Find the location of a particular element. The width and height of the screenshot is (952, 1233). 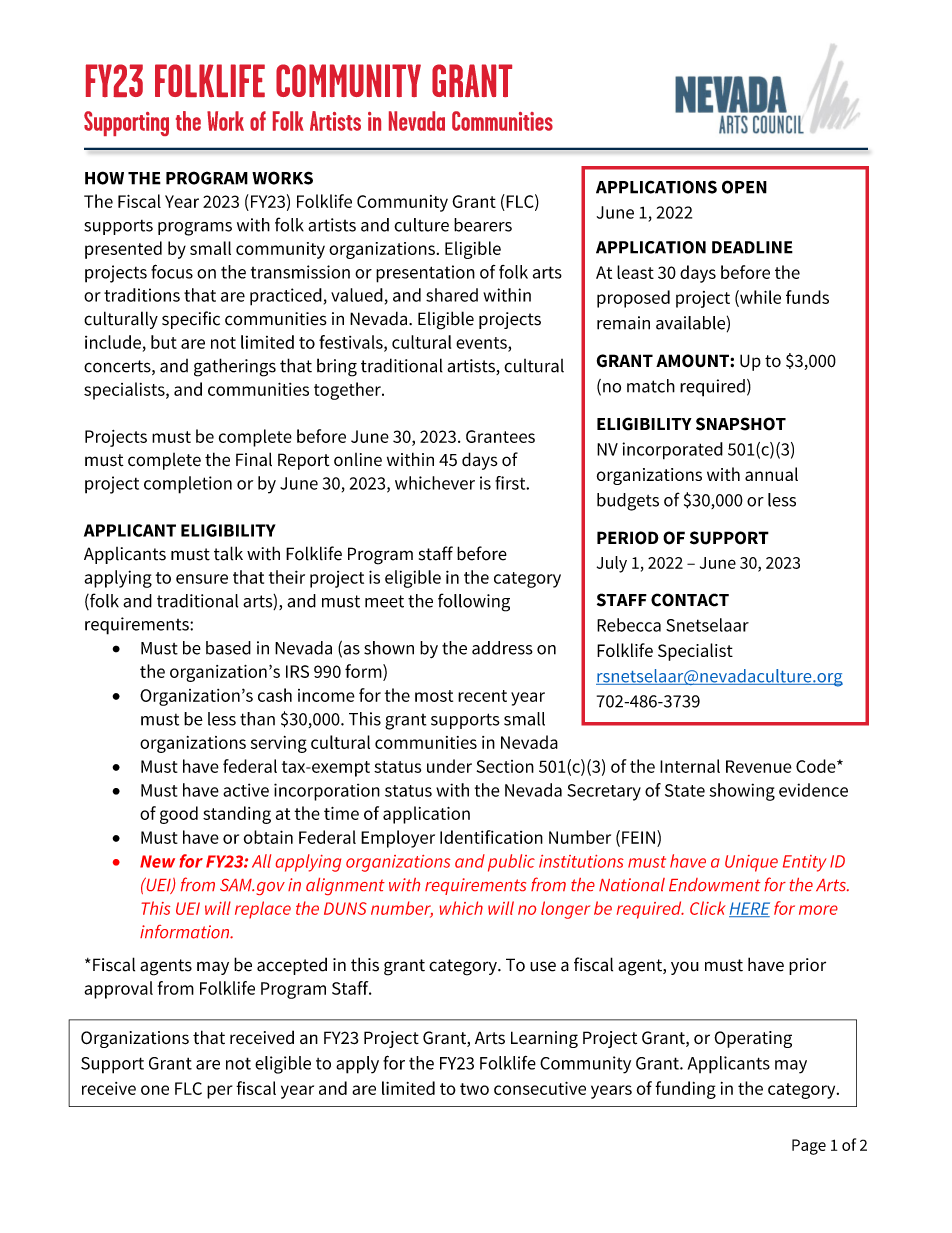

based is located at coordinates (228, 648).
